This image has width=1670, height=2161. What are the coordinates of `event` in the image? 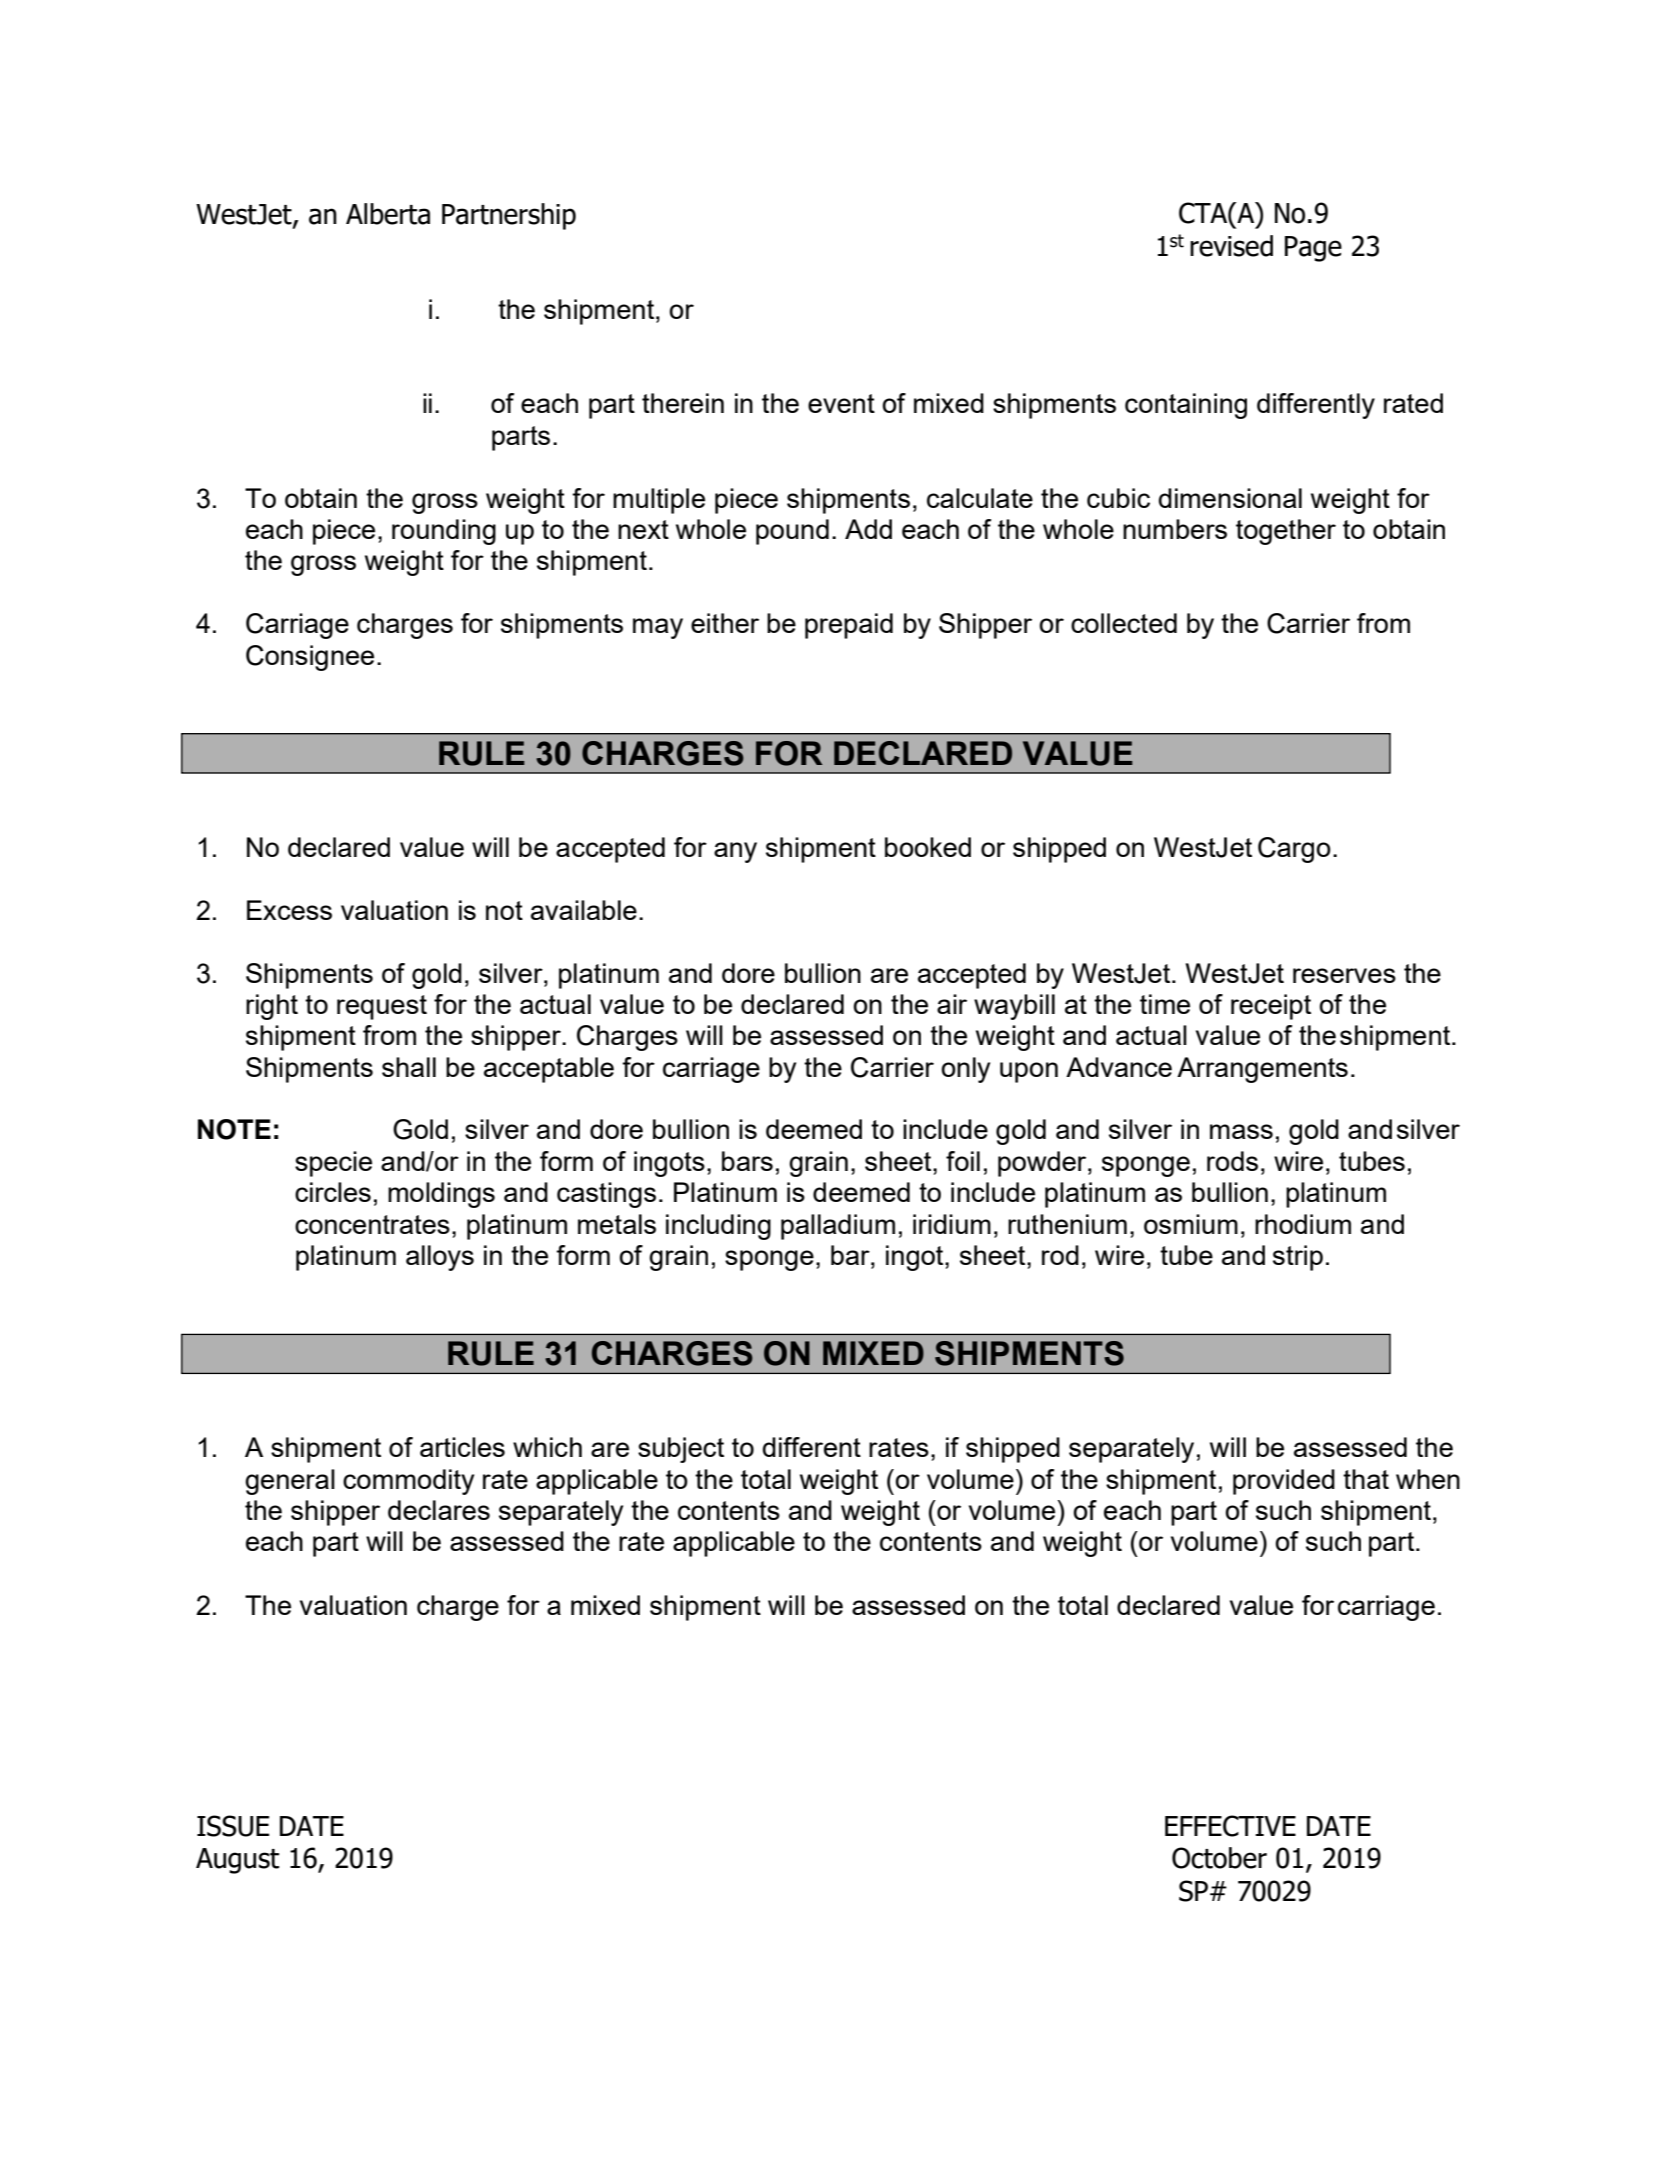 It's located at (841, 403).
